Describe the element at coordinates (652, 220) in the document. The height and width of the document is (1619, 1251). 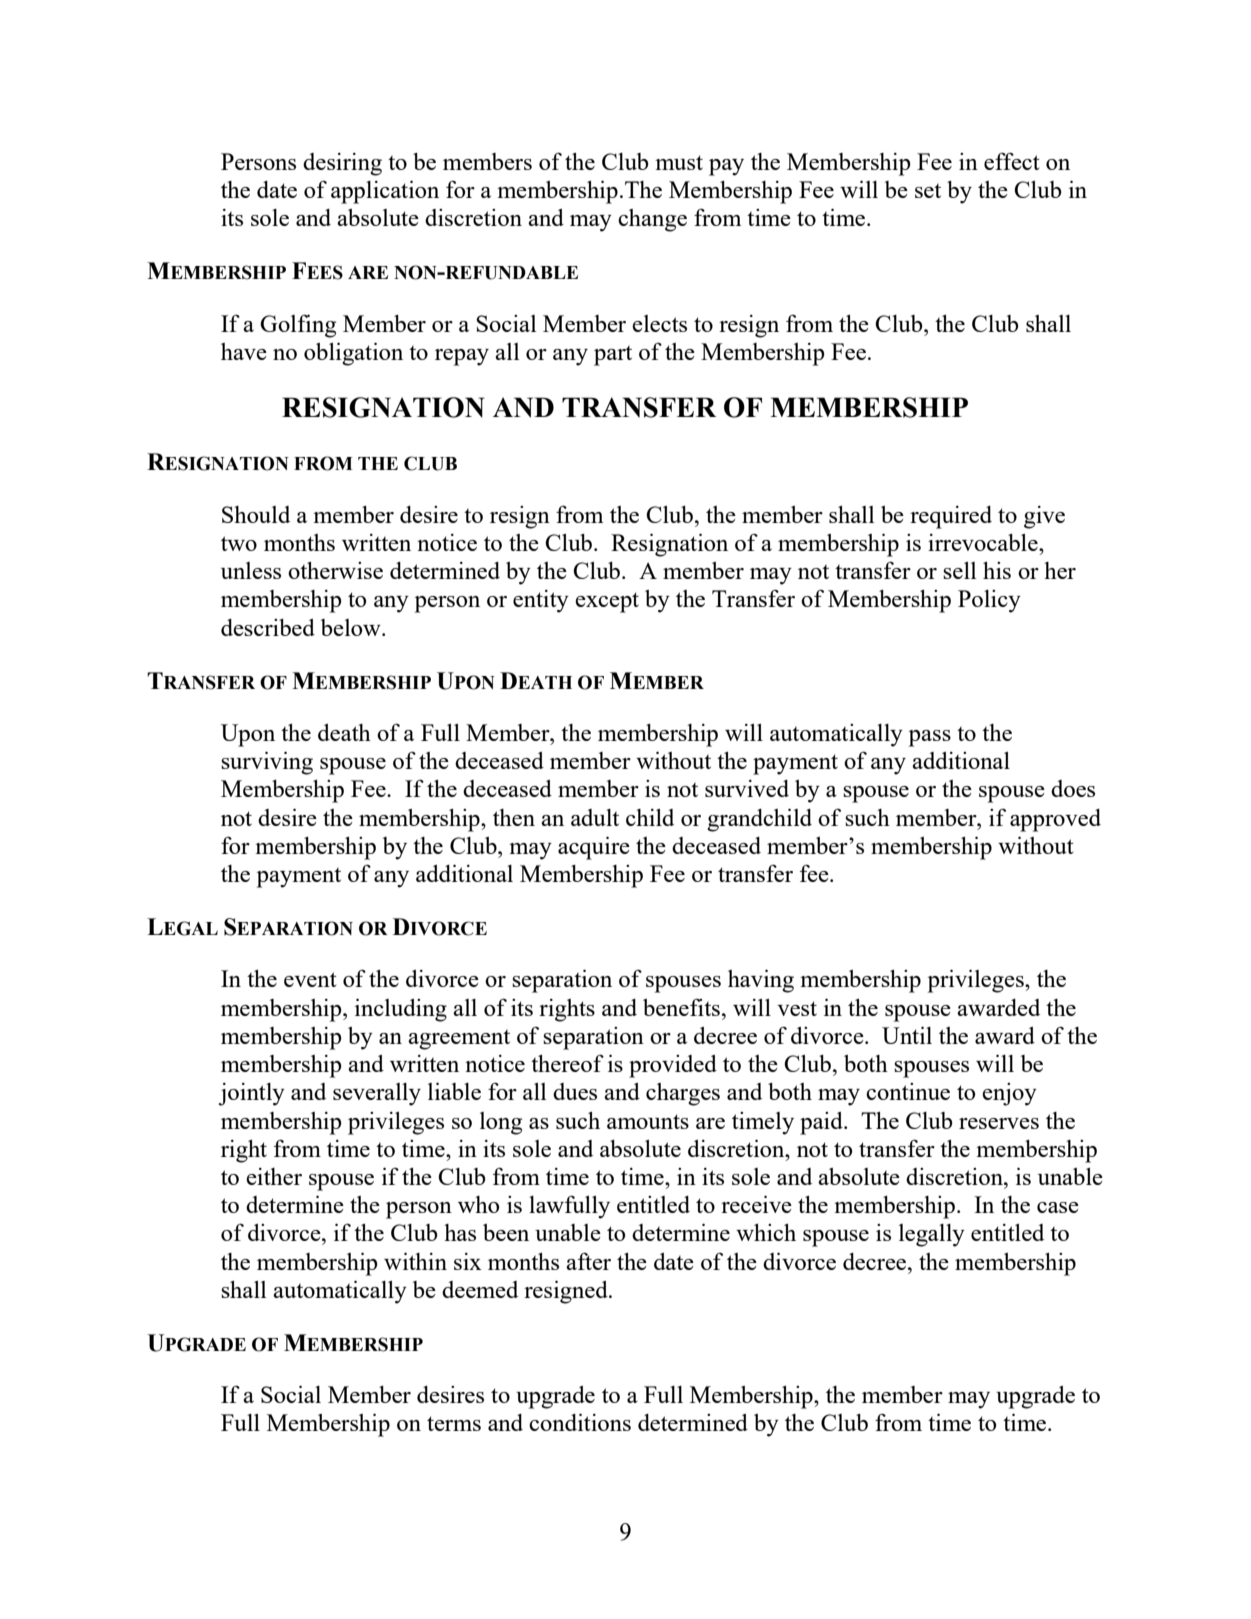
I see `change` at that location.
